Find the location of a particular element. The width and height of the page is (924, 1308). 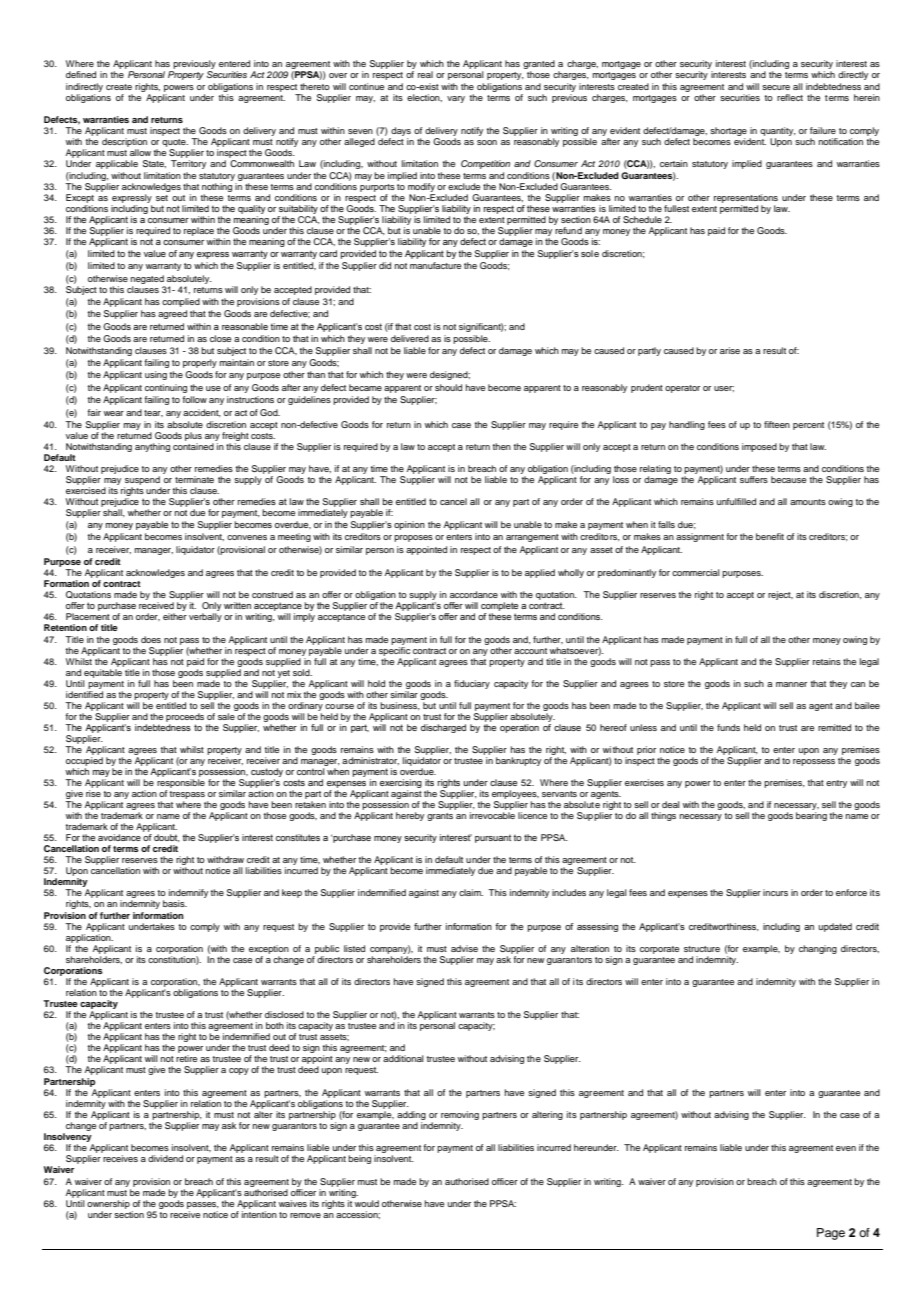

secure is located at coordinates (776, 87).
